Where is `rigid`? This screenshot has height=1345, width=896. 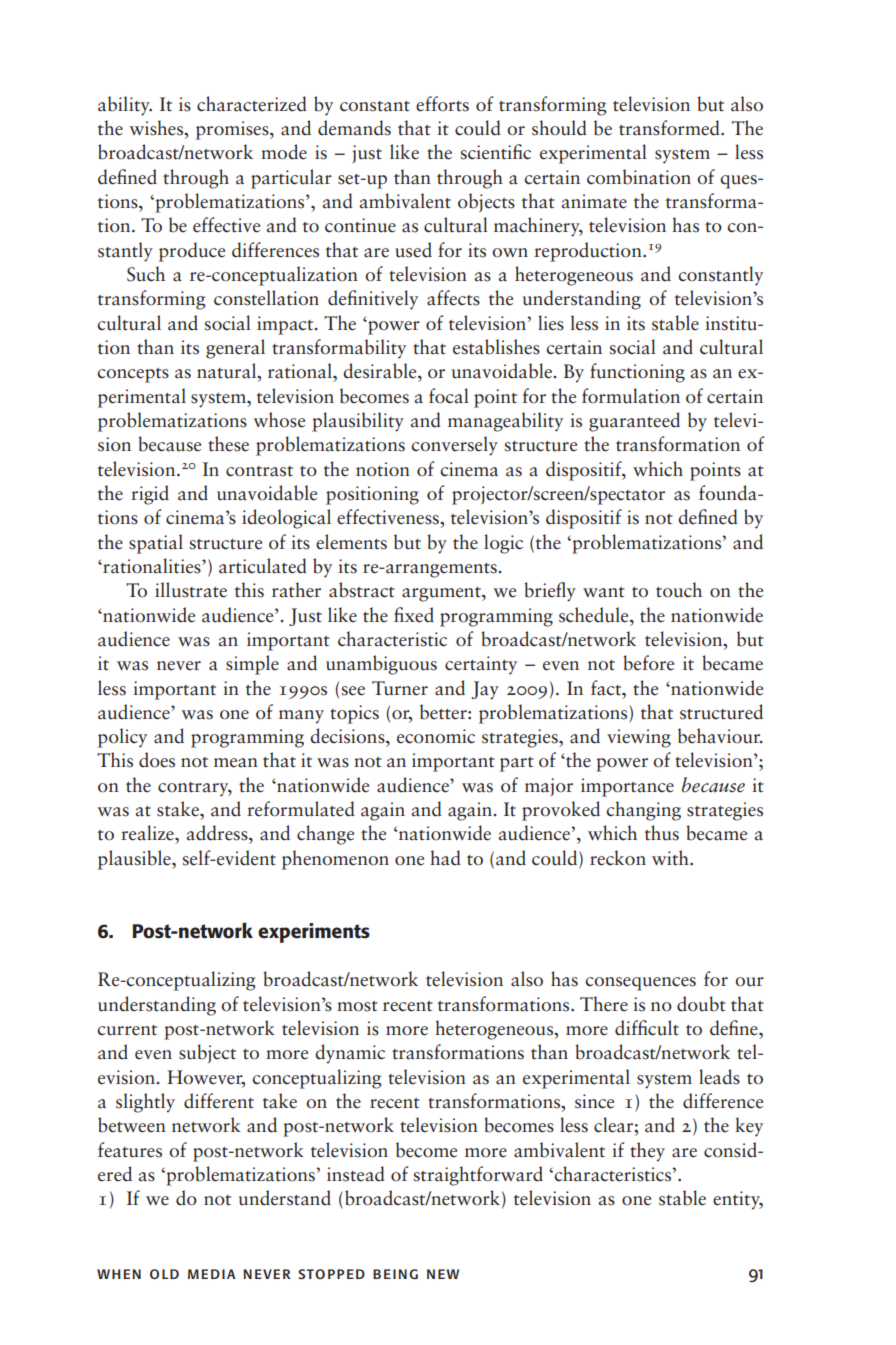
rigid is located at coordinates (150, 495).
